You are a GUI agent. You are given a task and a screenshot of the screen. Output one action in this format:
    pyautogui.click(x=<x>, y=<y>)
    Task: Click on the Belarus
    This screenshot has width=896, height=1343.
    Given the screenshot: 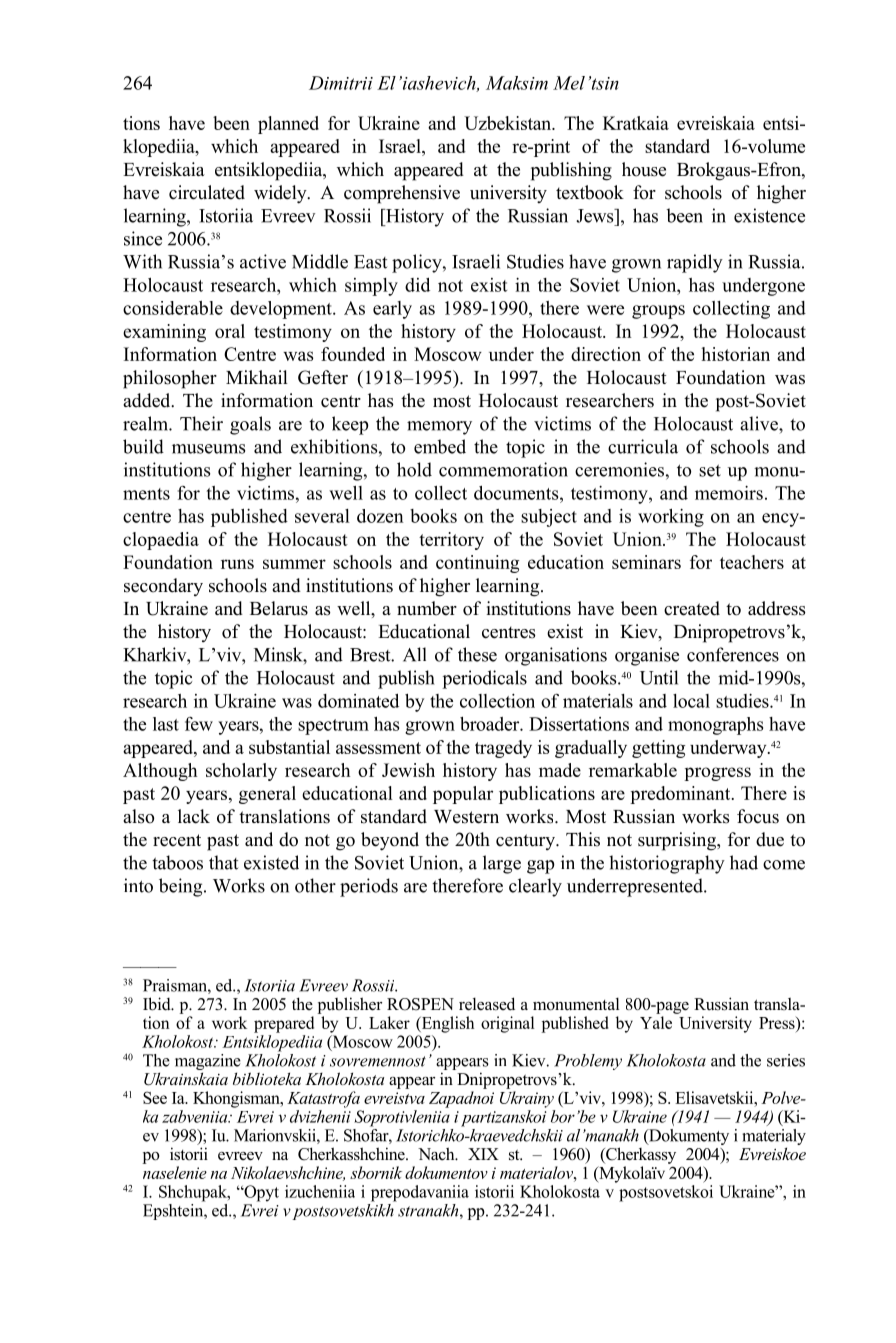 What is the action you would take?
    pyautogui.click(x=279, y=608)
